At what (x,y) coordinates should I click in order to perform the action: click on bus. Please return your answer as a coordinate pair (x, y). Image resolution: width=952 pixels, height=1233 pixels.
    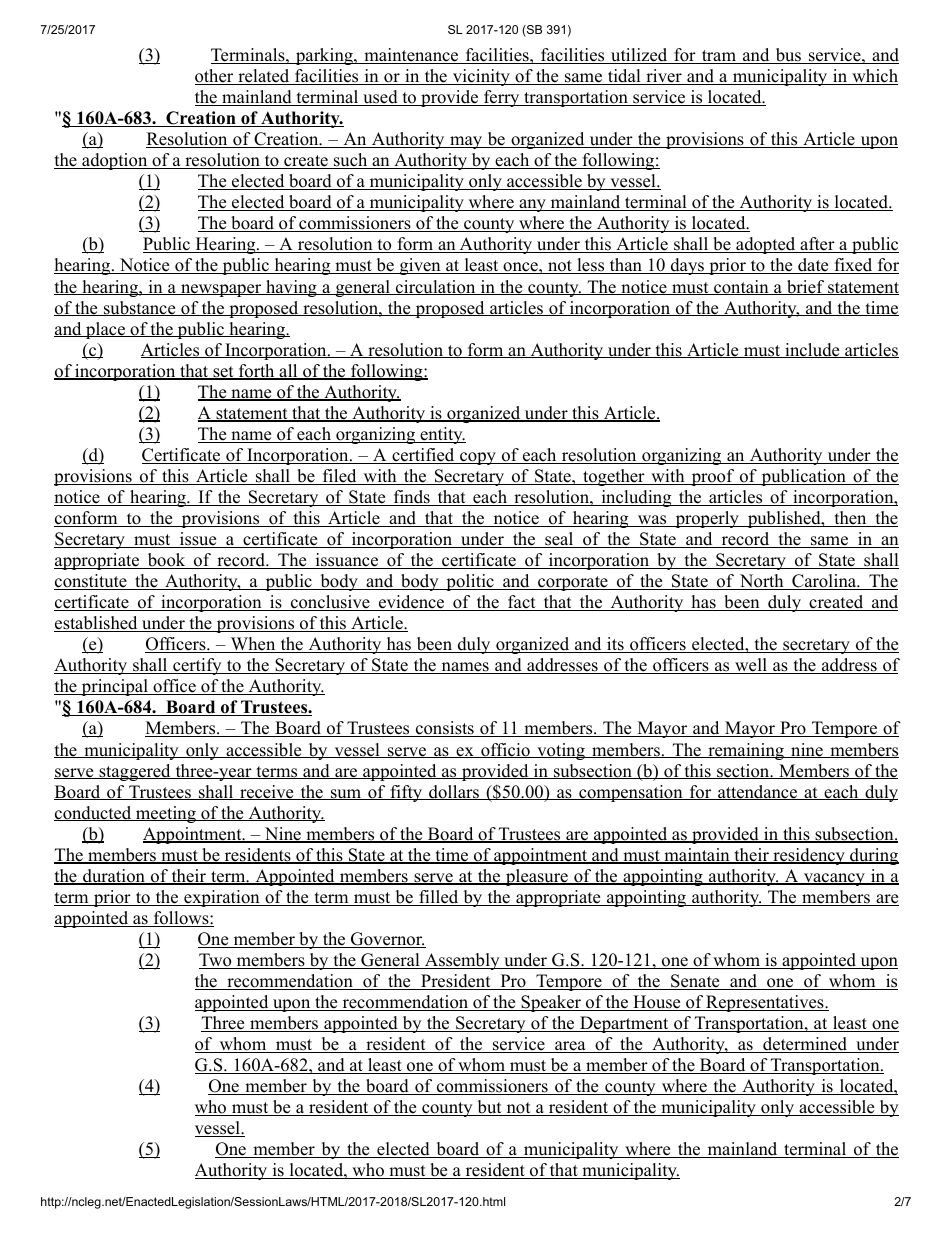
    Looking at the image, I should click on (788, 56).
